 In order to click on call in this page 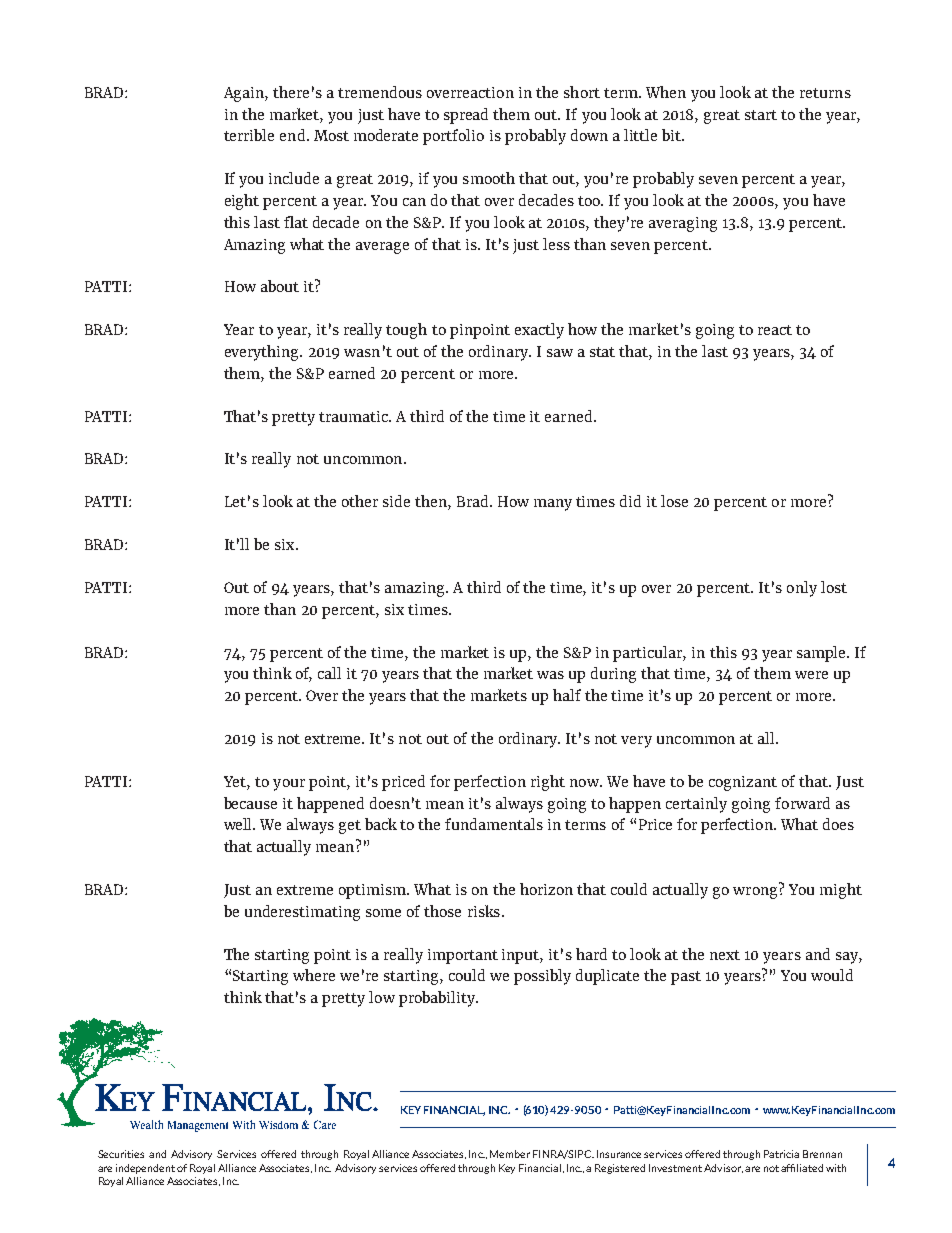, I will do `click(329, 673)`.
